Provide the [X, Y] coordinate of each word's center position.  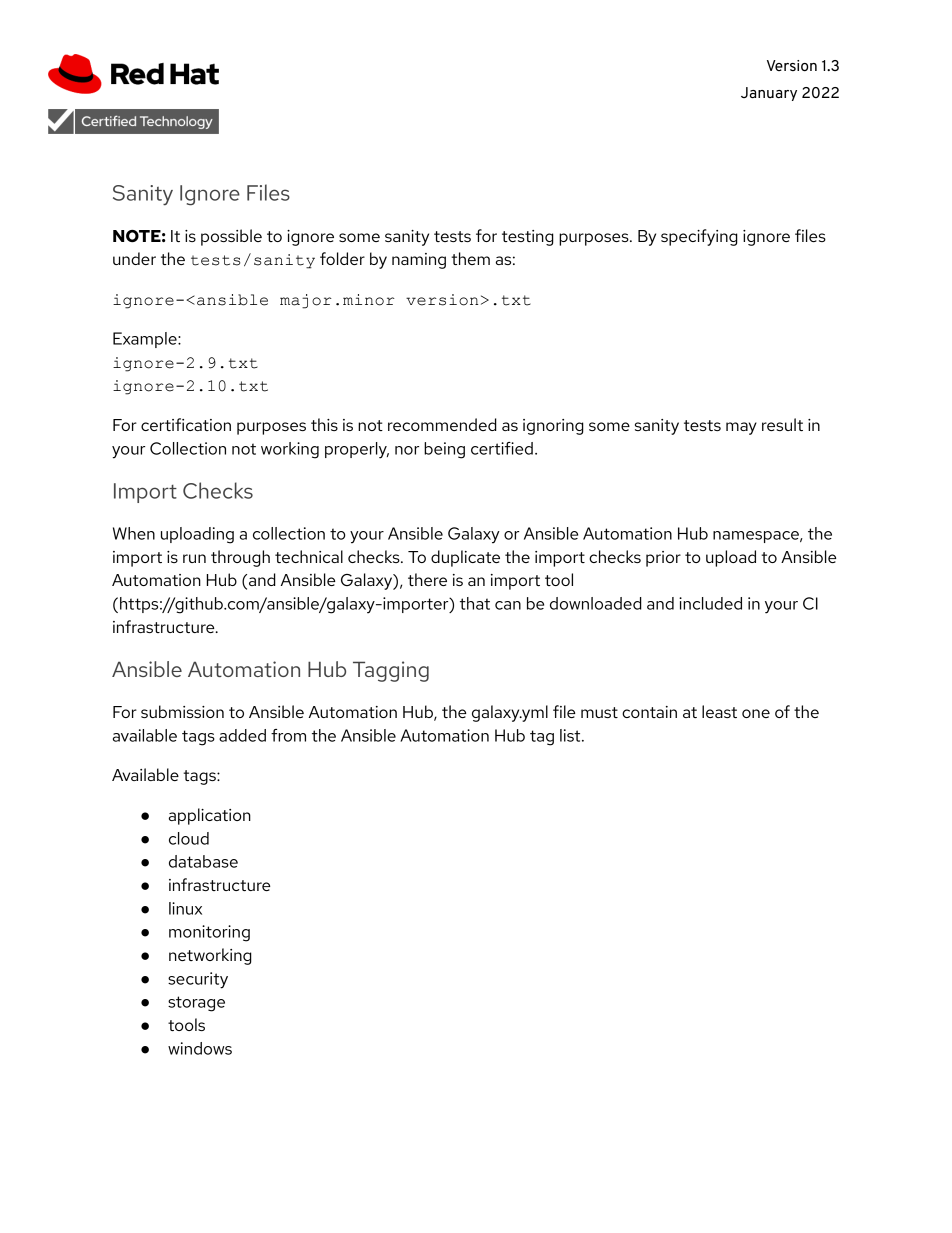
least [719, 711]
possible [231, 237]
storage [196, 1004]
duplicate [465, 558]
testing [528, 238]
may [741, 428]
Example [146, 340]
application [210, 816]
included [710, 603]
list [571, 735]
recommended [442, 424]
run [194, 558]
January [769, 94]
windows [200, 1048]
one [756, 713]
